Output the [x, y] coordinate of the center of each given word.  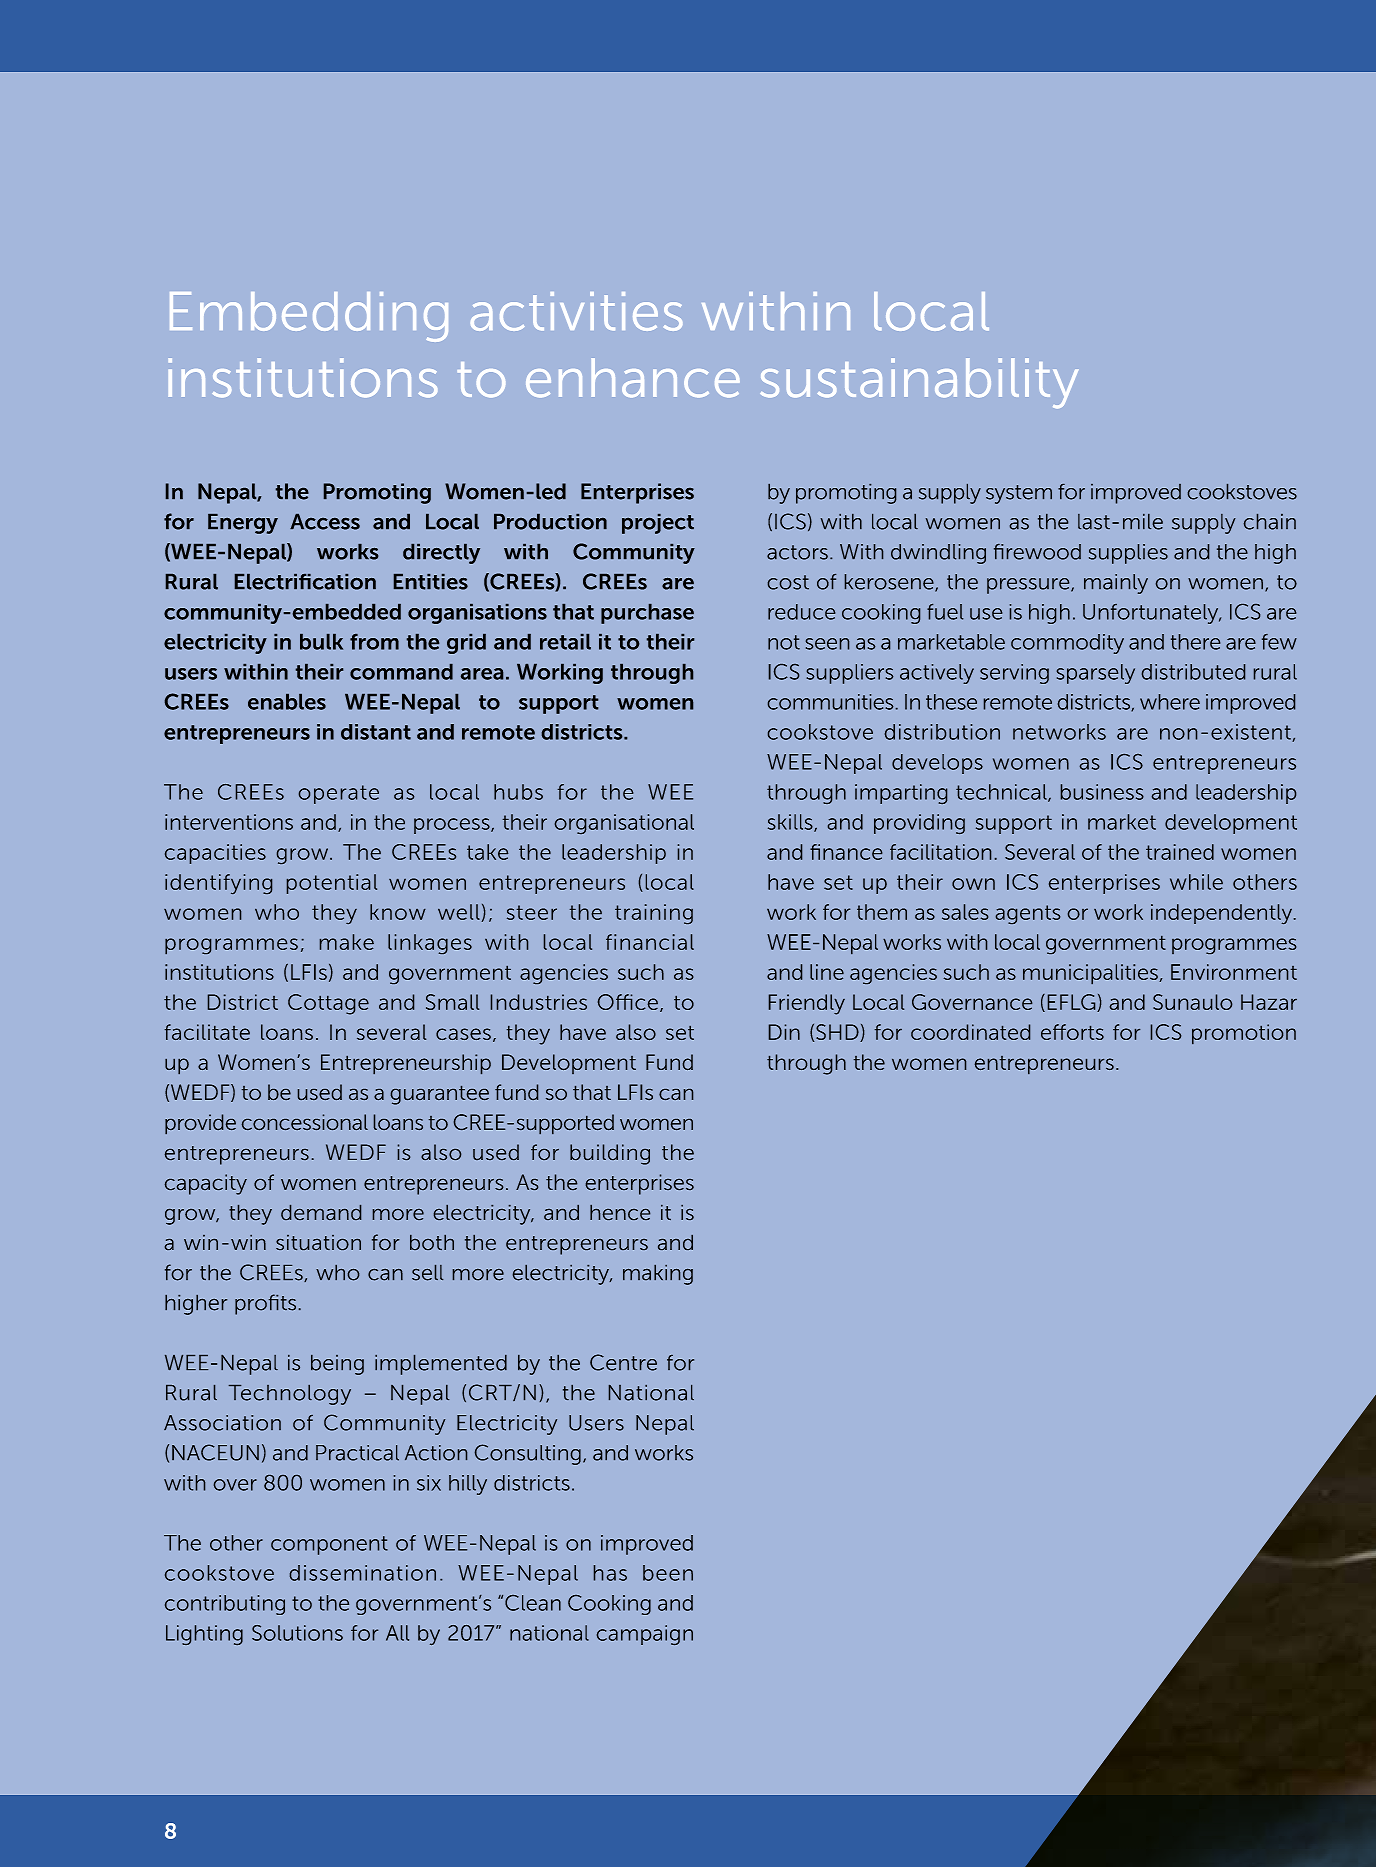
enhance [633, 378]
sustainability [919, 383]
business [1102, 792]
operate [339, 794]
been [668, 1573]
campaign [645, 1635]
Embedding [309, 317]
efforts [1072, 1032]
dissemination [363, 1573]
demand [321, 1212]
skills [791, 823]
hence [620, 1212]
